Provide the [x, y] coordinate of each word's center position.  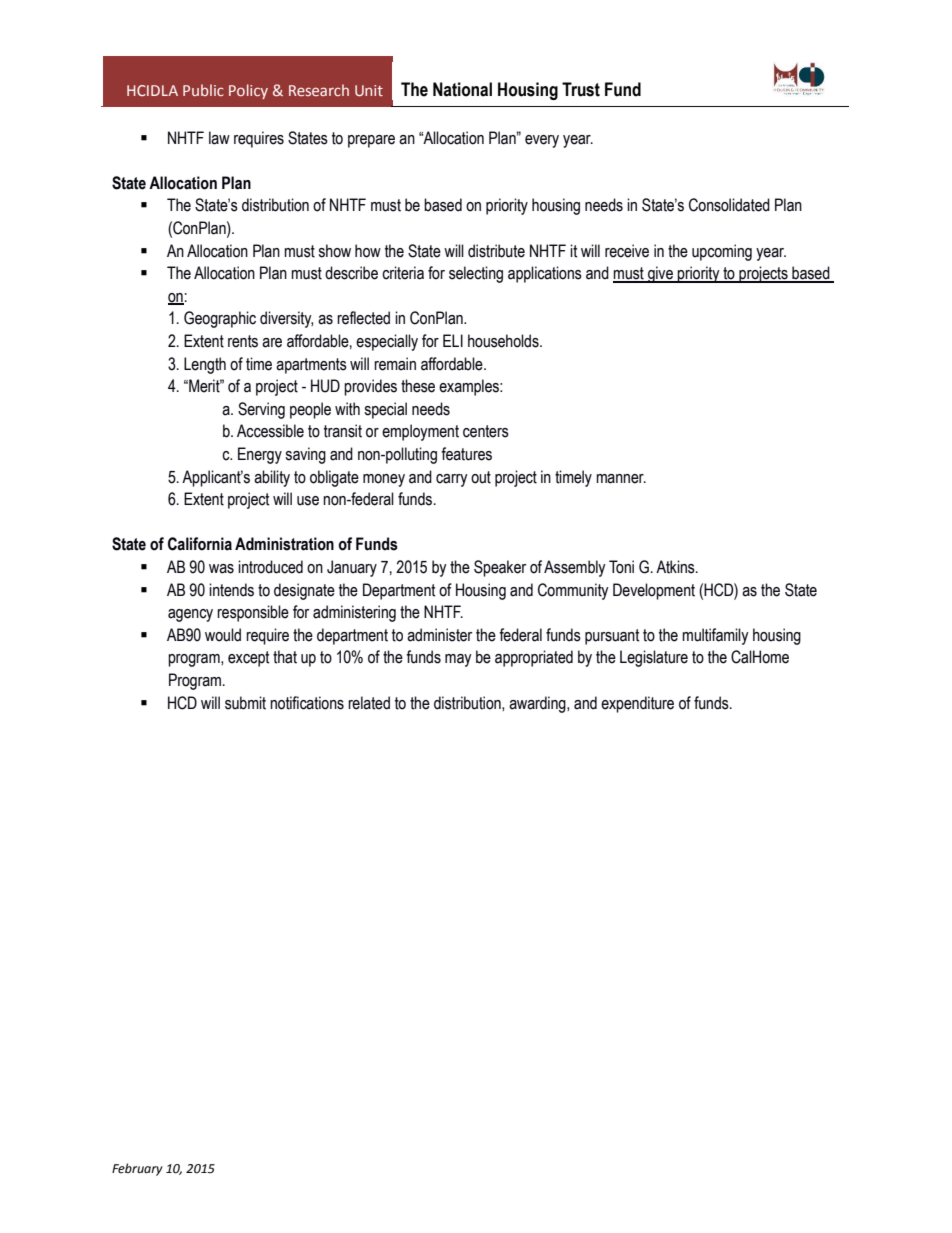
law [219, 138]
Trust [581, 89]
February [137, 1169]
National [462, 89]
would [223, 635]
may [458, 660]
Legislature [654, 658]
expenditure [637, 704]
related [369, 703]
